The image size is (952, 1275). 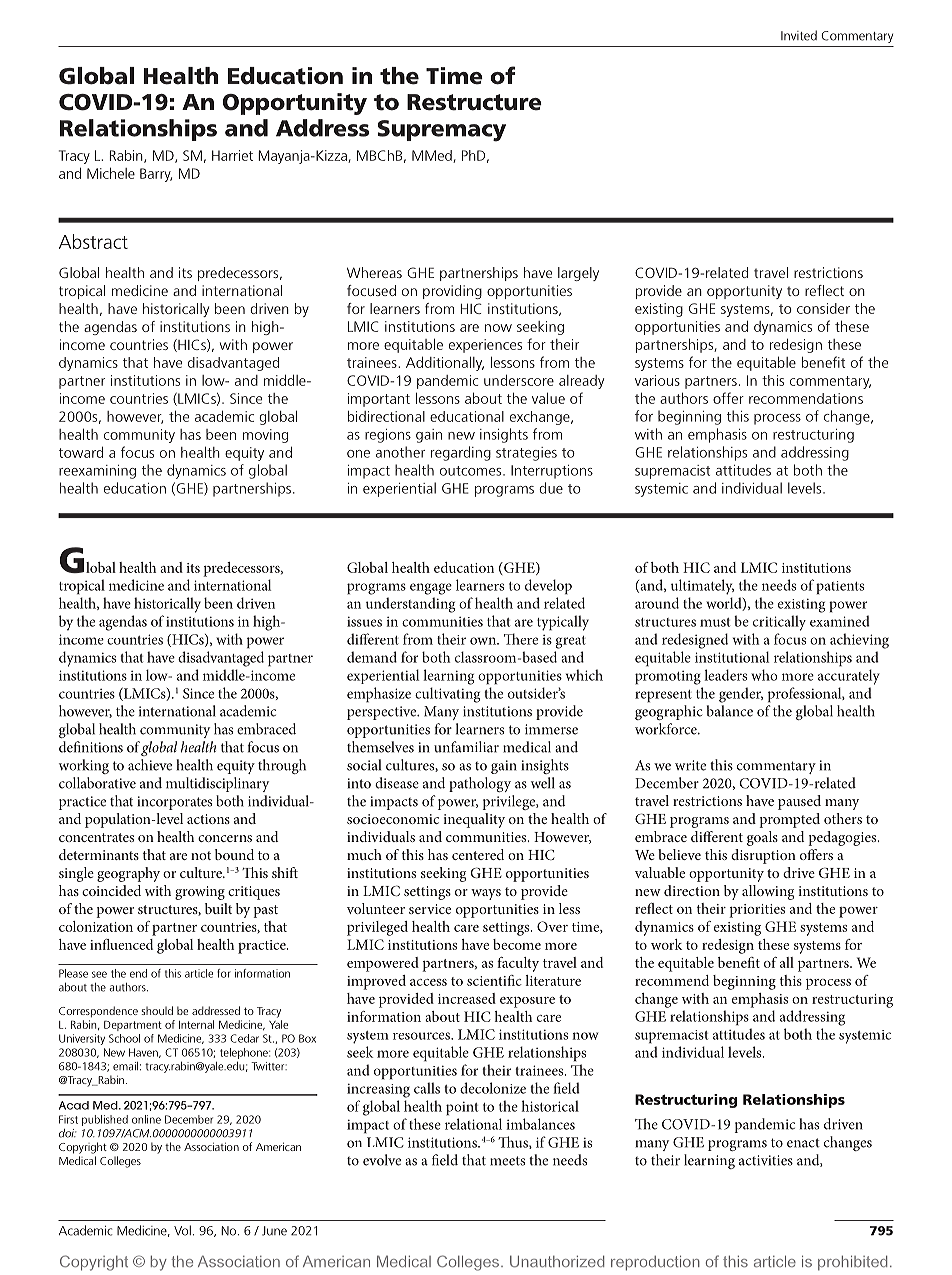 What do you see at coordinates (121, 944) in the screenshot?
I see `influenced` at bounding box center [121, 944].
